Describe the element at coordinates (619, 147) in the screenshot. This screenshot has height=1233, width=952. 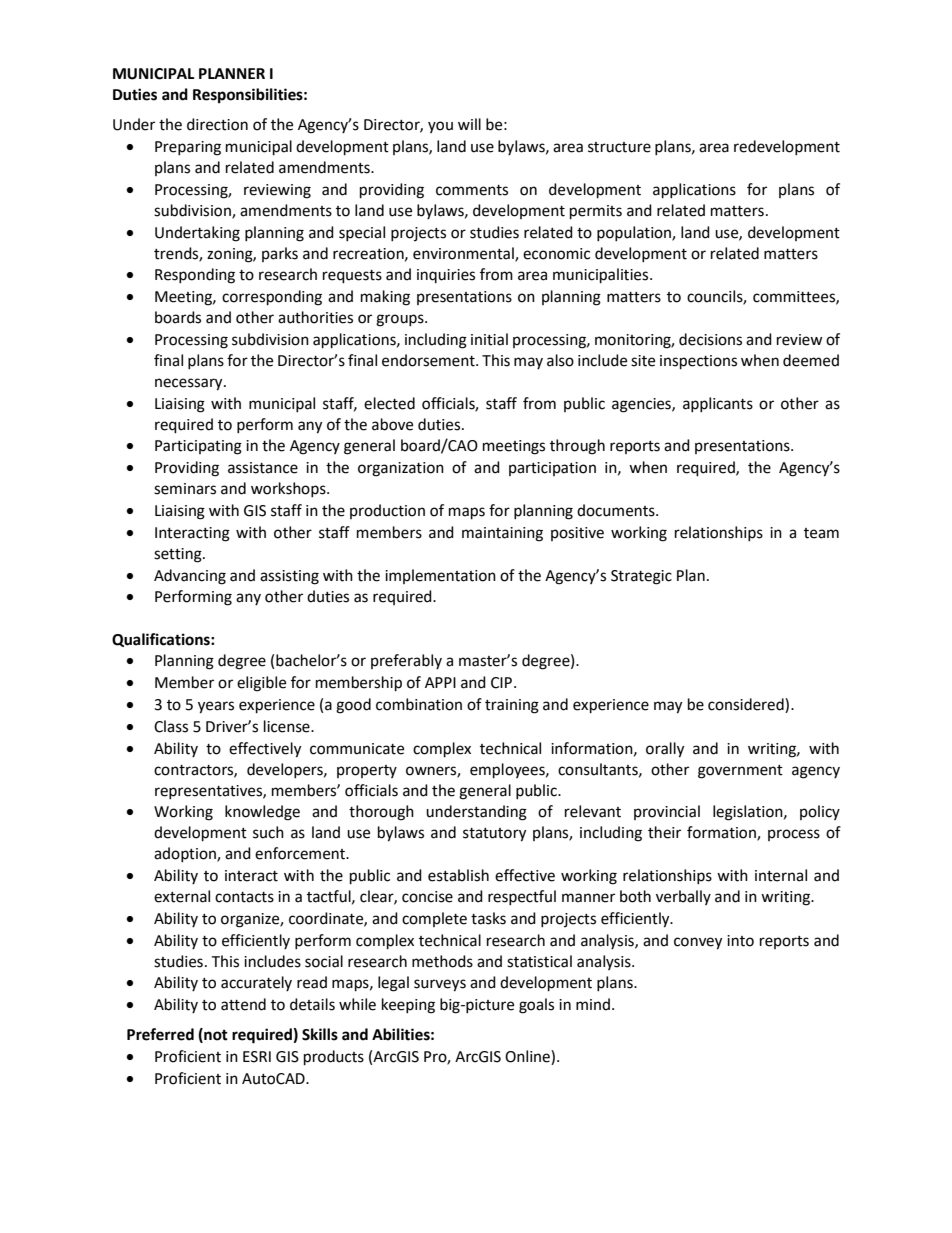
I see `structure` at that location.
